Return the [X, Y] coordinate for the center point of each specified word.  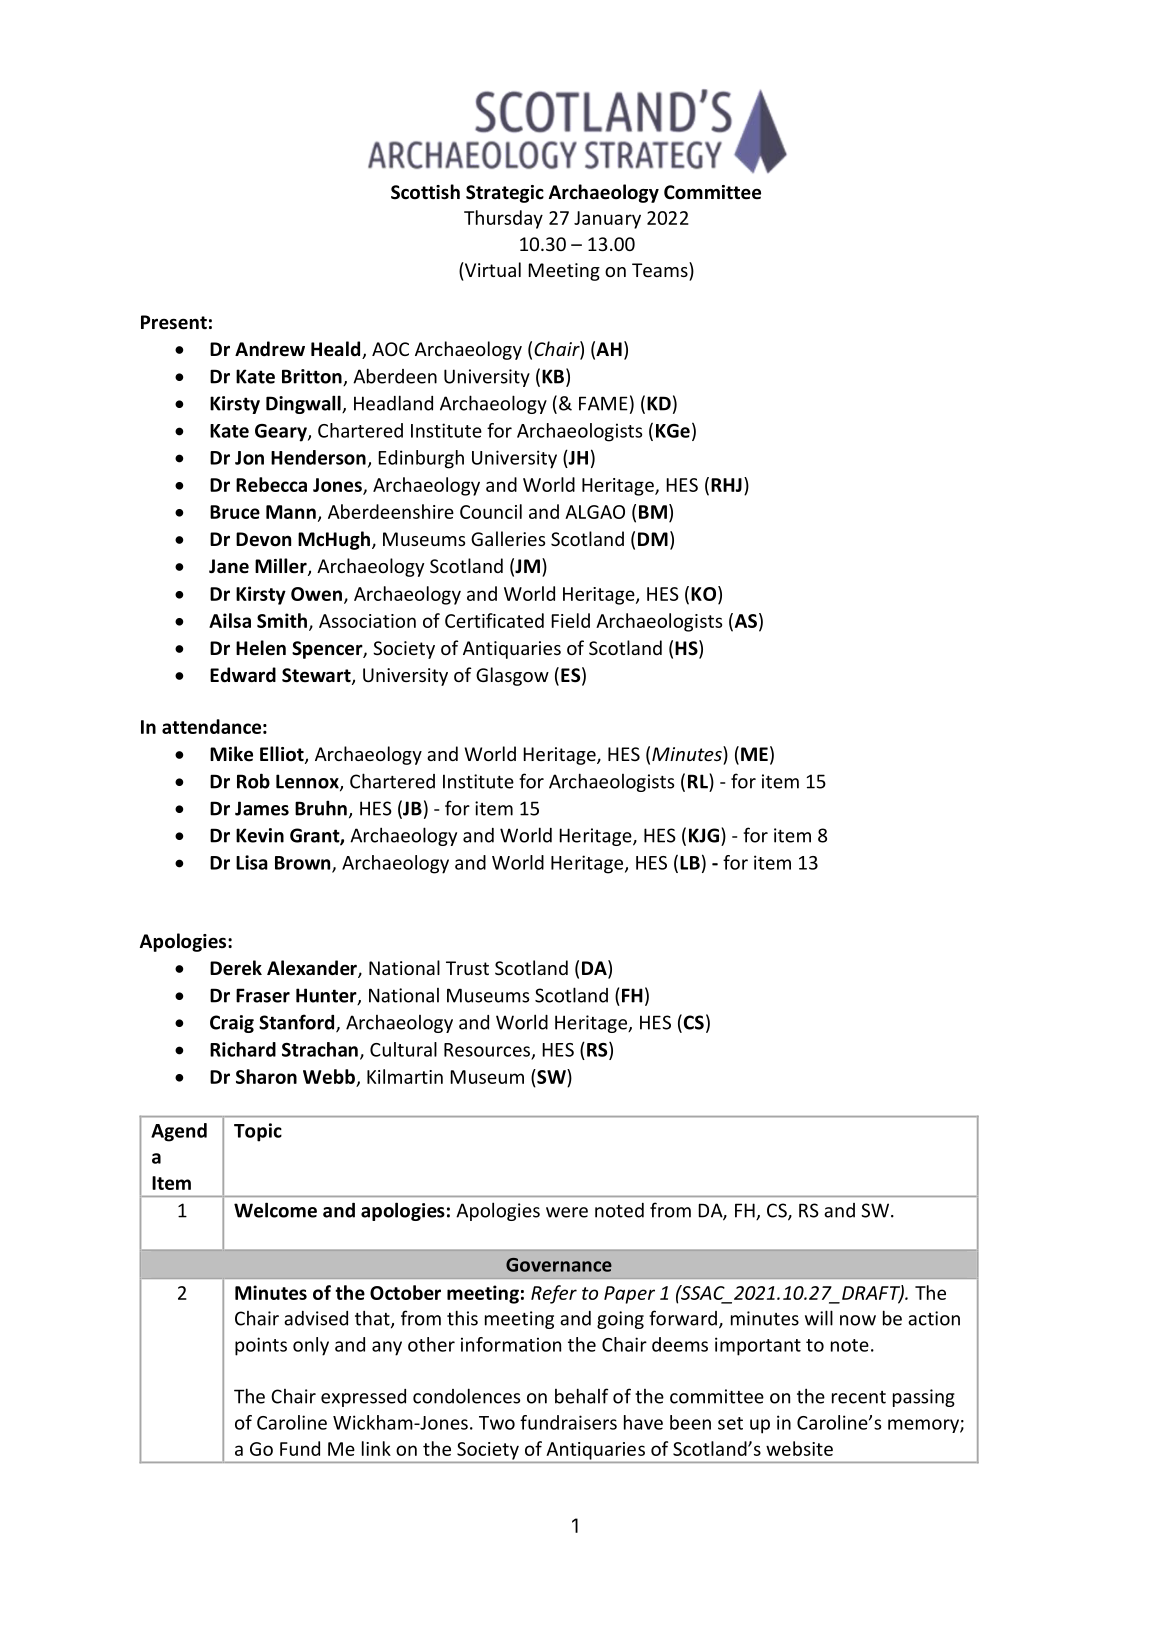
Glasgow [512, 676]
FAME [603, 403]
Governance [559, 1265]
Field [570, 620]
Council [491, 511]
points [261, 1346]
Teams [661, 269]
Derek [236, 968]
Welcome [275, 1210]
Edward [243, 675]
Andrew [270, 349]
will [819, 1318]
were [567, 1212]
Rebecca [271, 484]
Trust [467, 968]
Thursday [503, 219]
